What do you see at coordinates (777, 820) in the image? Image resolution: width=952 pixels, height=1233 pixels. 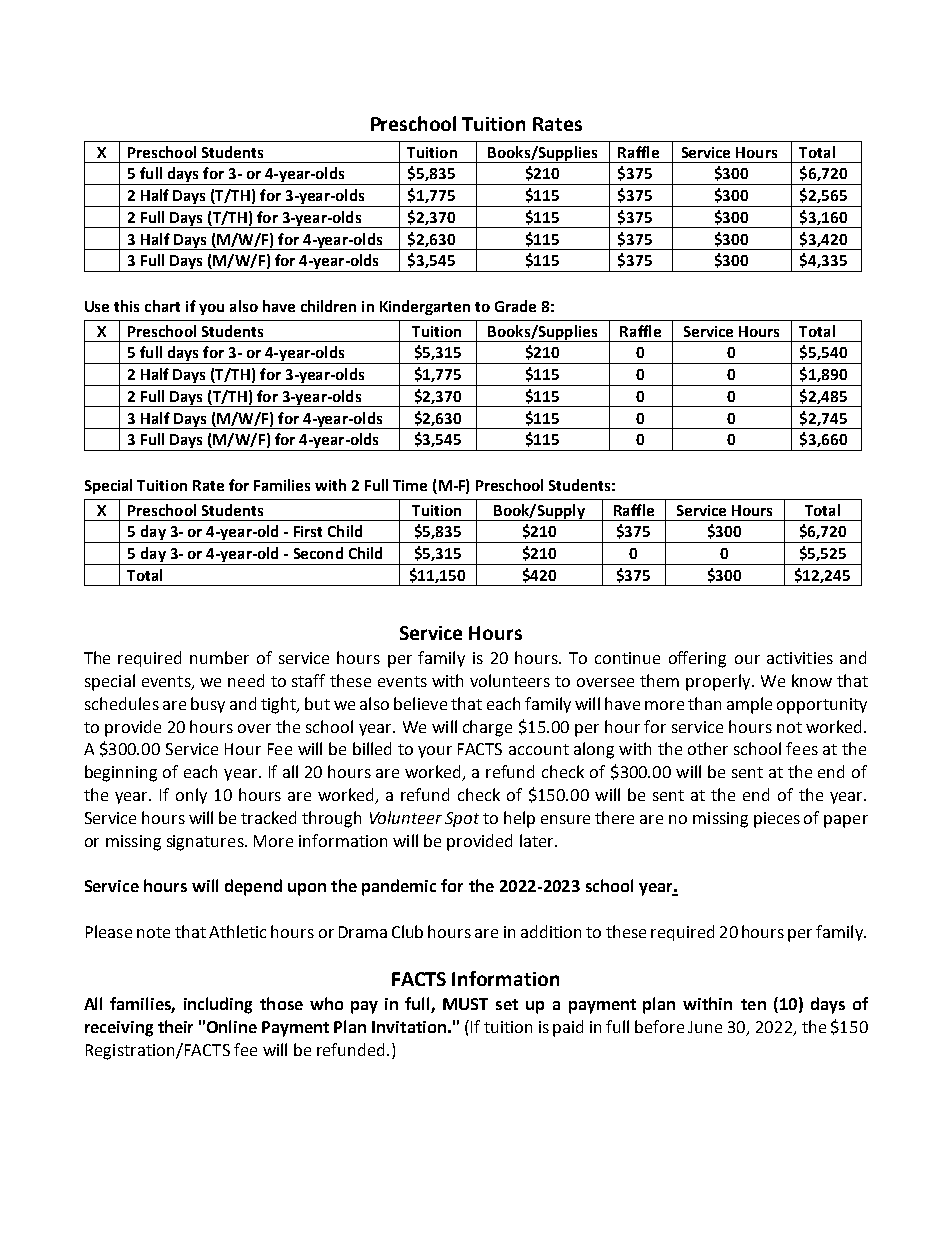 I see `pieces` at bounding box center [777, 820].
